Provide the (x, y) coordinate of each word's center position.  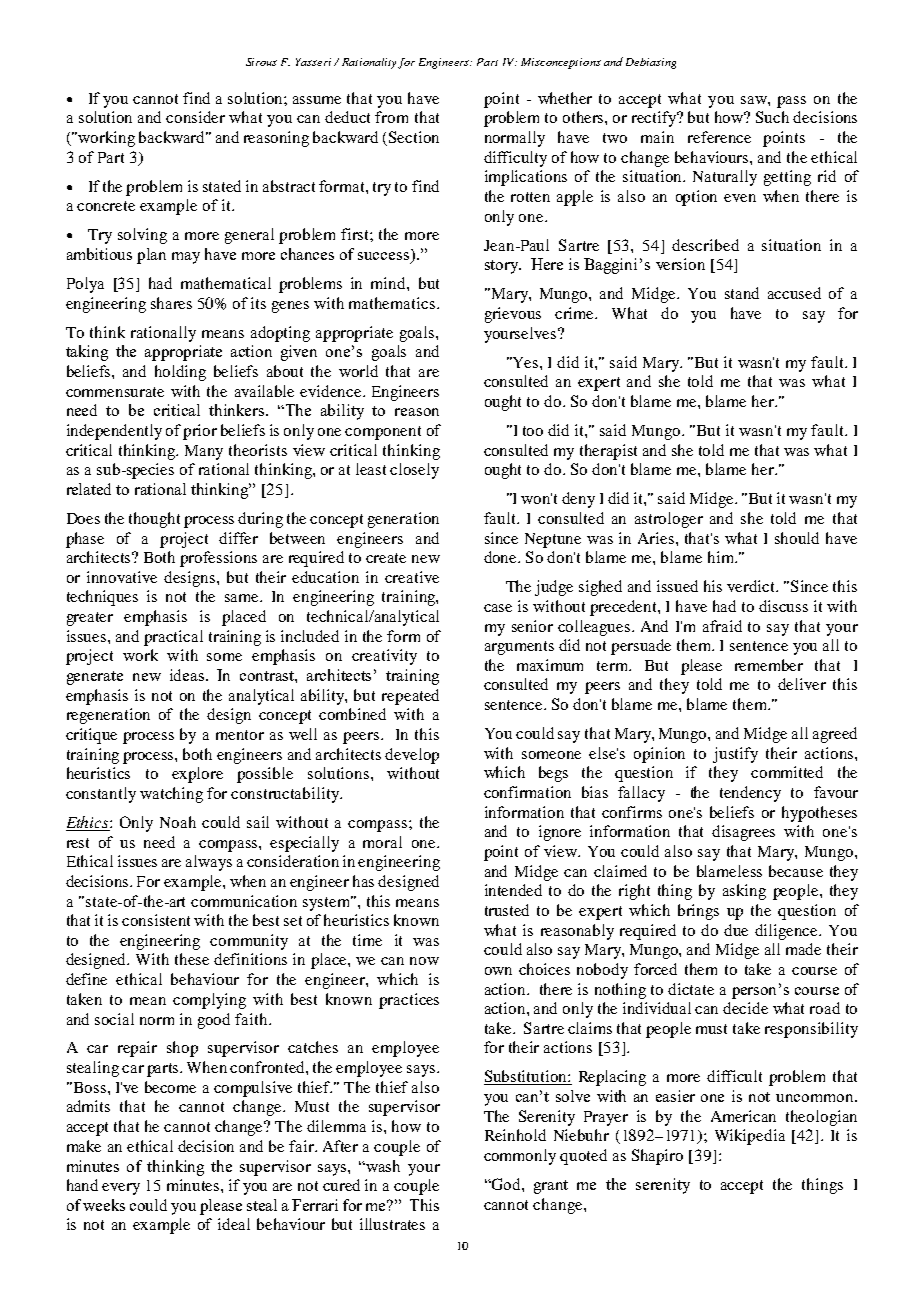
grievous (513, 315)
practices (409, 1001)
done (502, 557)
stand (742, 293)
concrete (106, 206)
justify (735, 755)
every (121, 1189)
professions (218, 559)
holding (180, 373)
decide (745, 1008)
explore (197, 775)
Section (414, 137)
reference (719, 137)
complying (209, 1001)
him (722, 557)
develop (412, 756)
